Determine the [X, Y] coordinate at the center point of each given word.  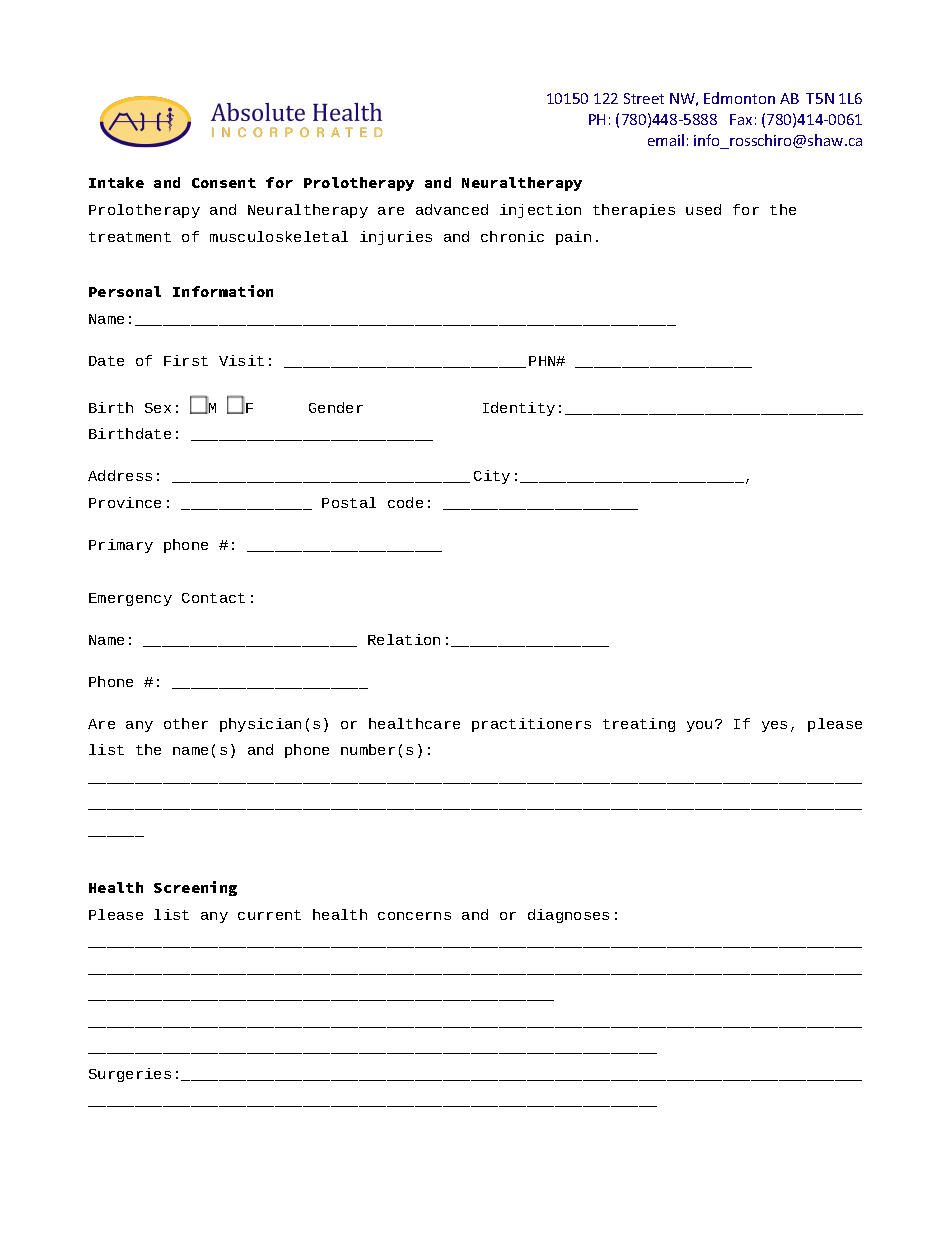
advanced [452, 209]
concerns [414, 916]
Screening [195, 888]
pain [573, 238]
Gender [336, 407]
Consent [224, 183]
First [186, 360]
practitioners [531, 725]
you [699, 726]
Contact [213, 598]
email [666, 140]
